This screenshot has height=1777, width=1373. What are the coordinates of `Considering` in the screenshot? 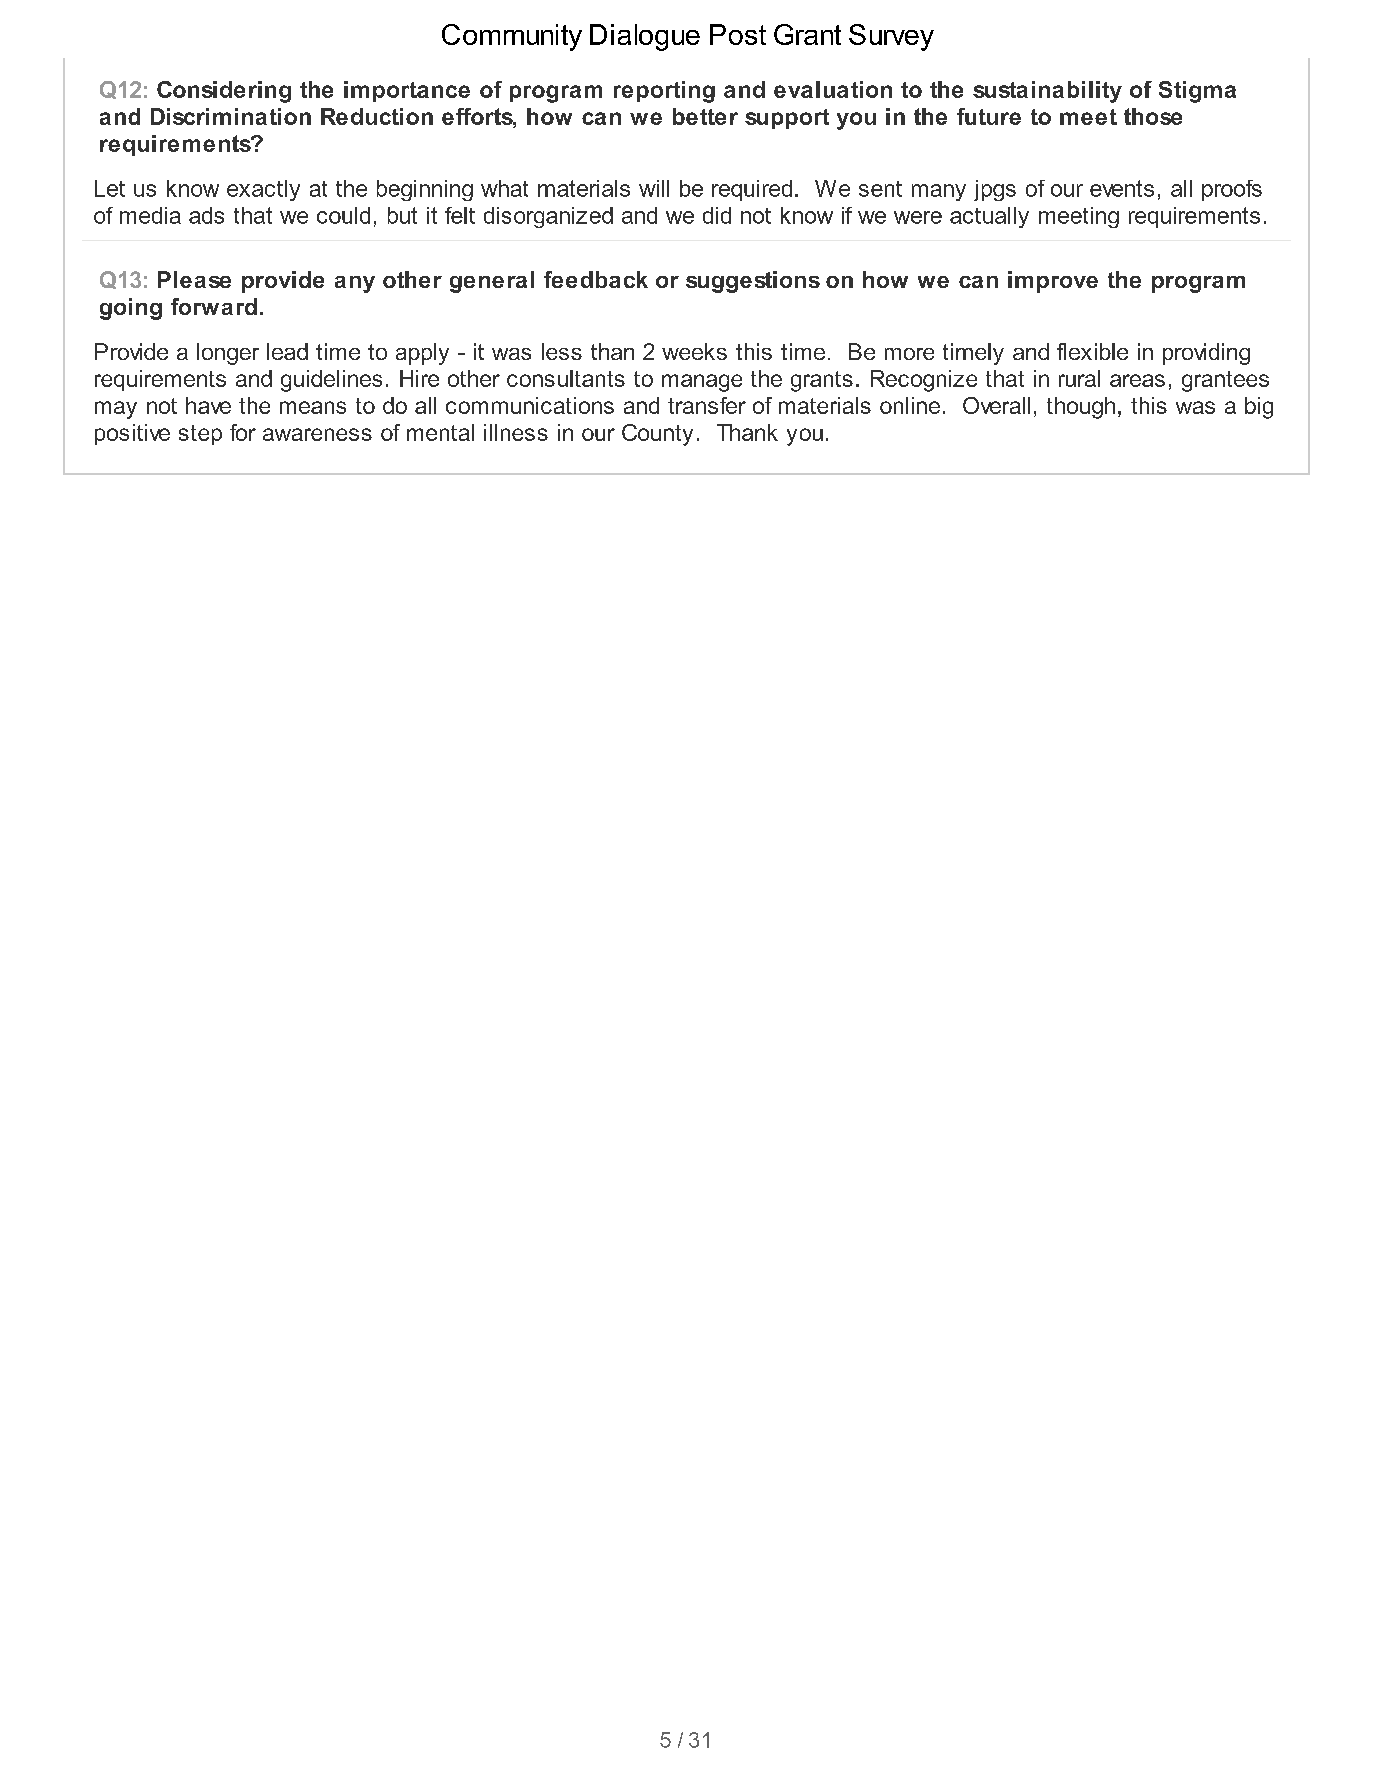 It's located at (224, 92).
